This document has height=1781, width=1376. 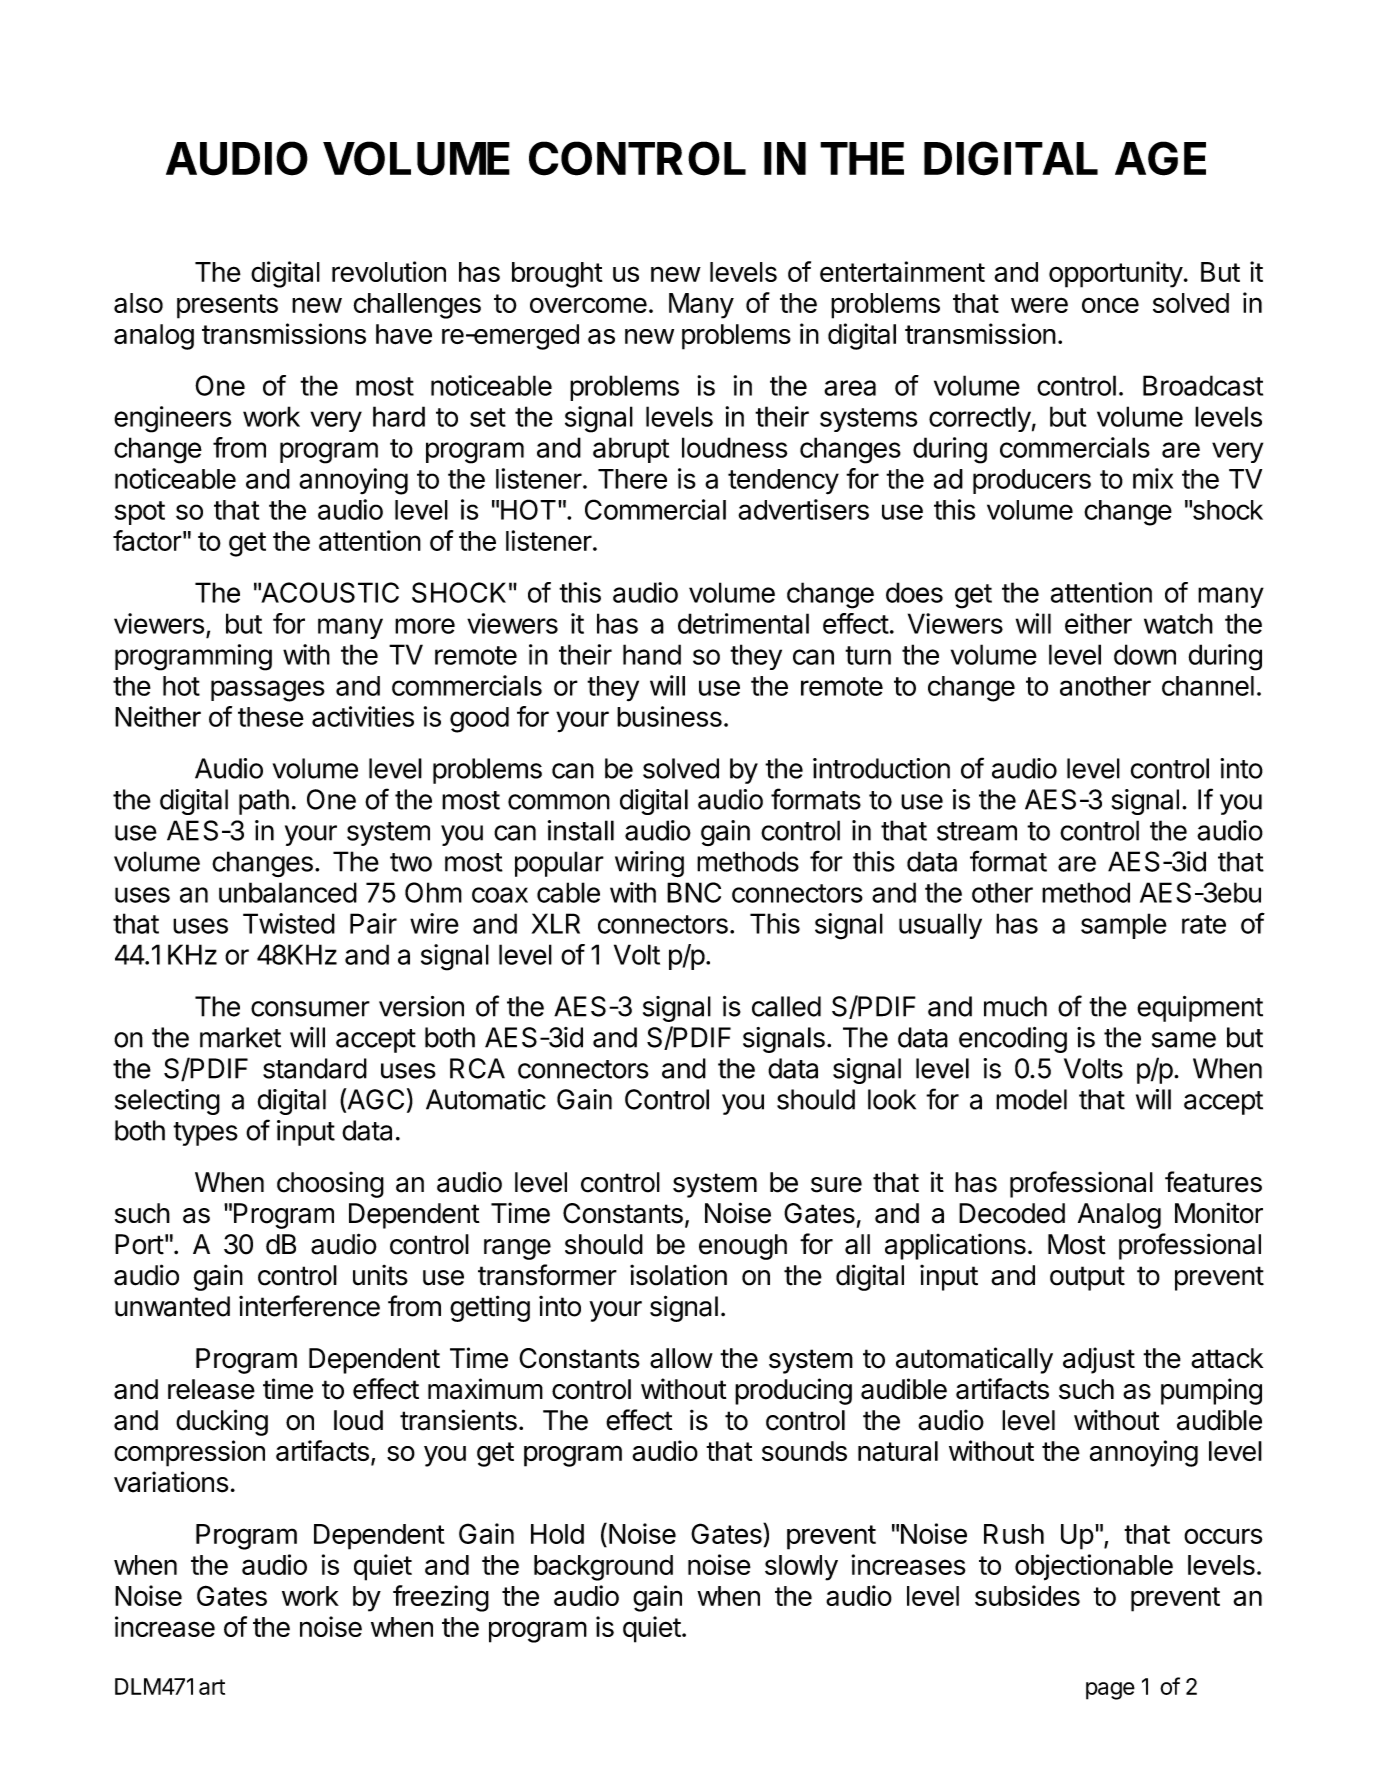 I want to click on these, so click(x=271, y=717).
